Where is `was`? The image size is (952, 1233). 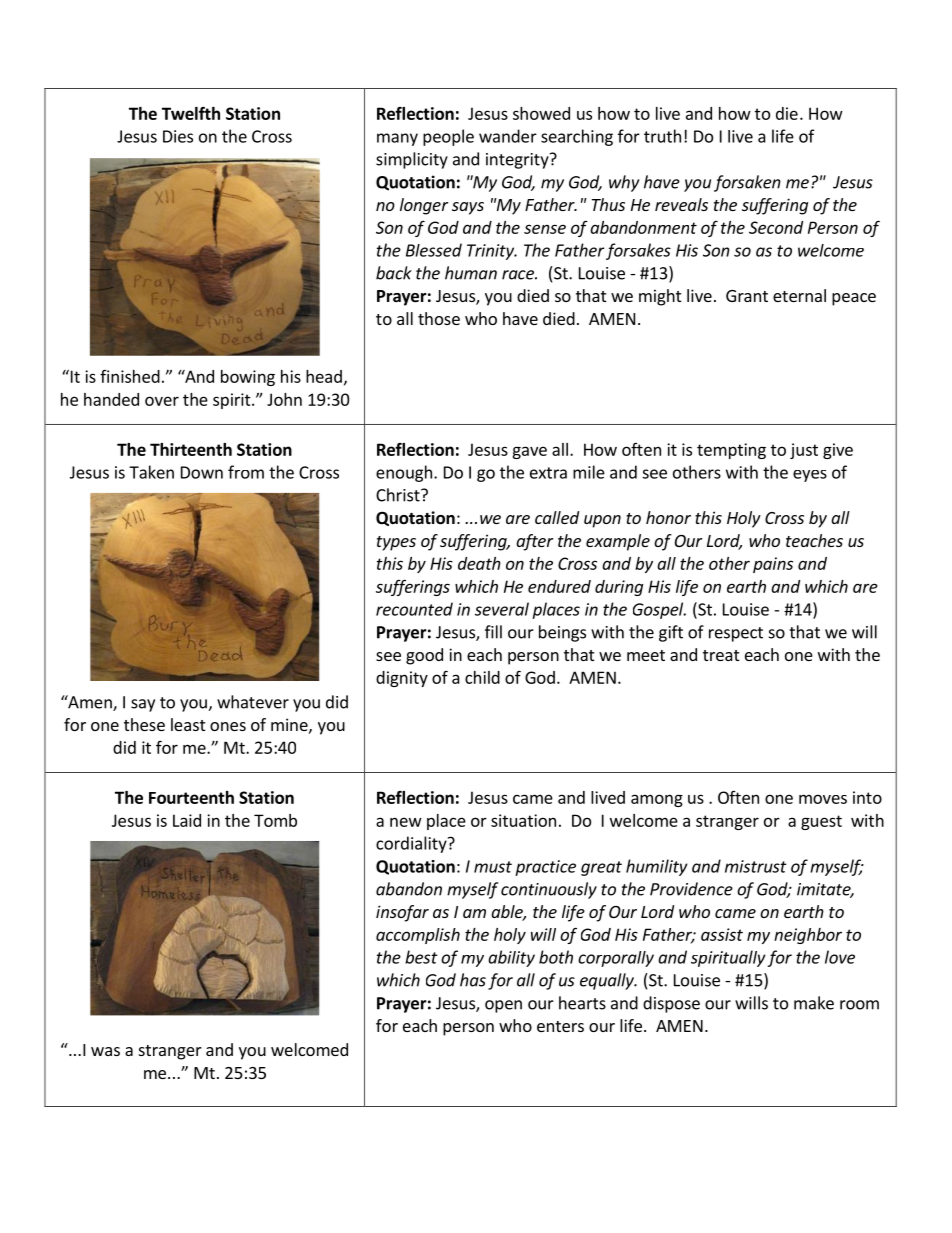
was is located at coordinates (105, 1051).
